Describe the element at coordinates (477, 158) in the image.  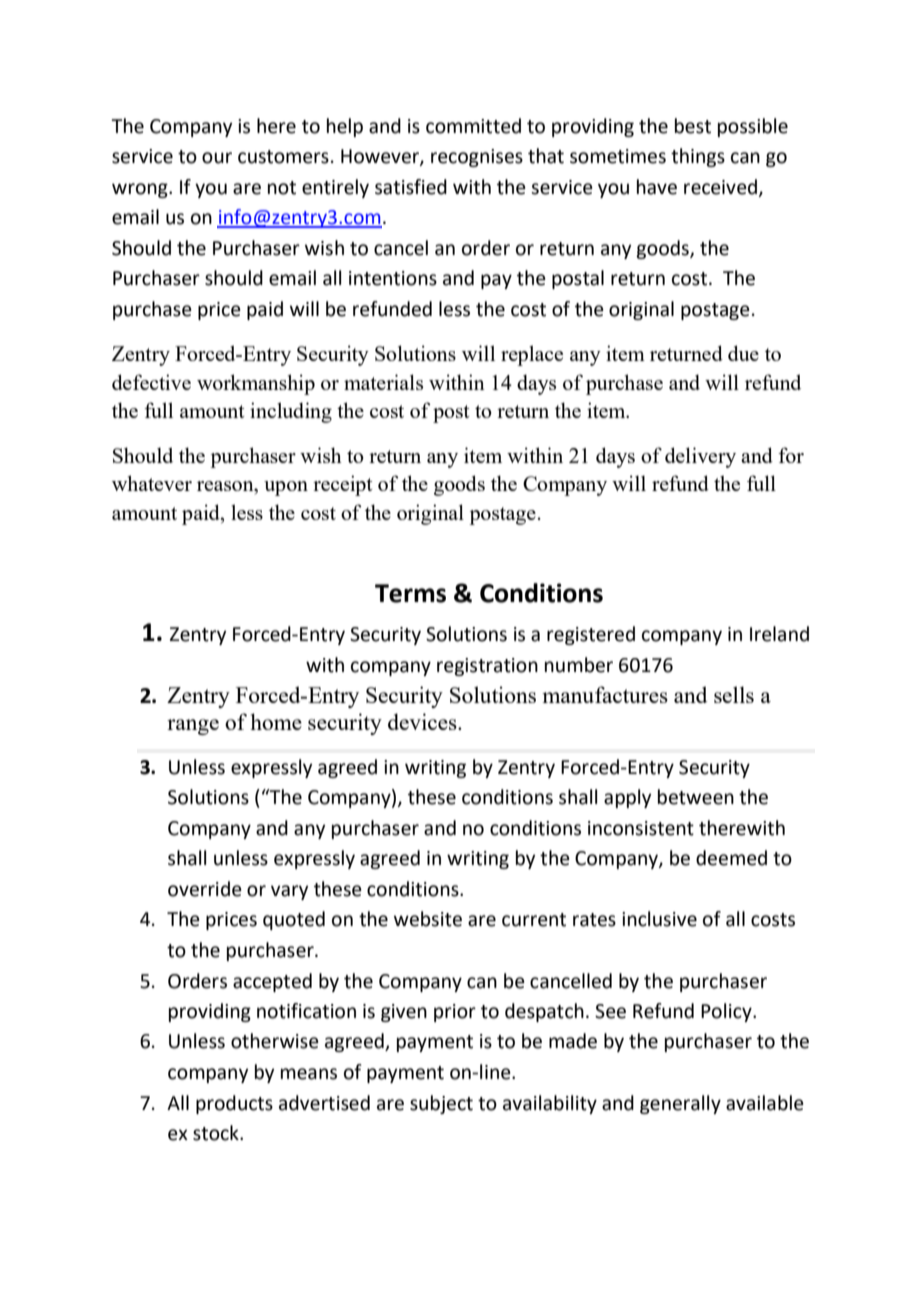
I see `recognises` at that location.
